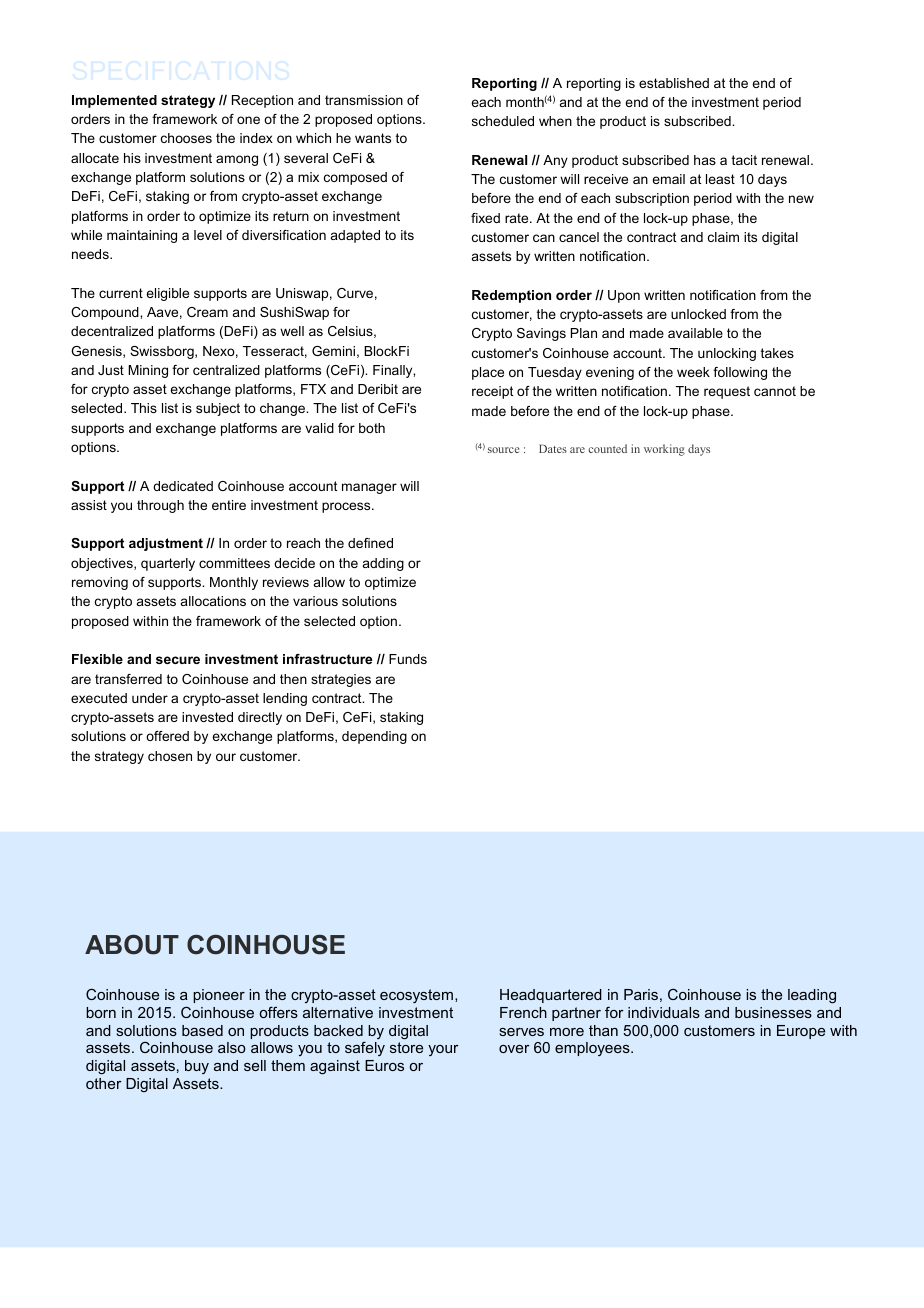 The height and width of the screenshot is (1308, 924). I want to click on receipt, so click(492, 392).
